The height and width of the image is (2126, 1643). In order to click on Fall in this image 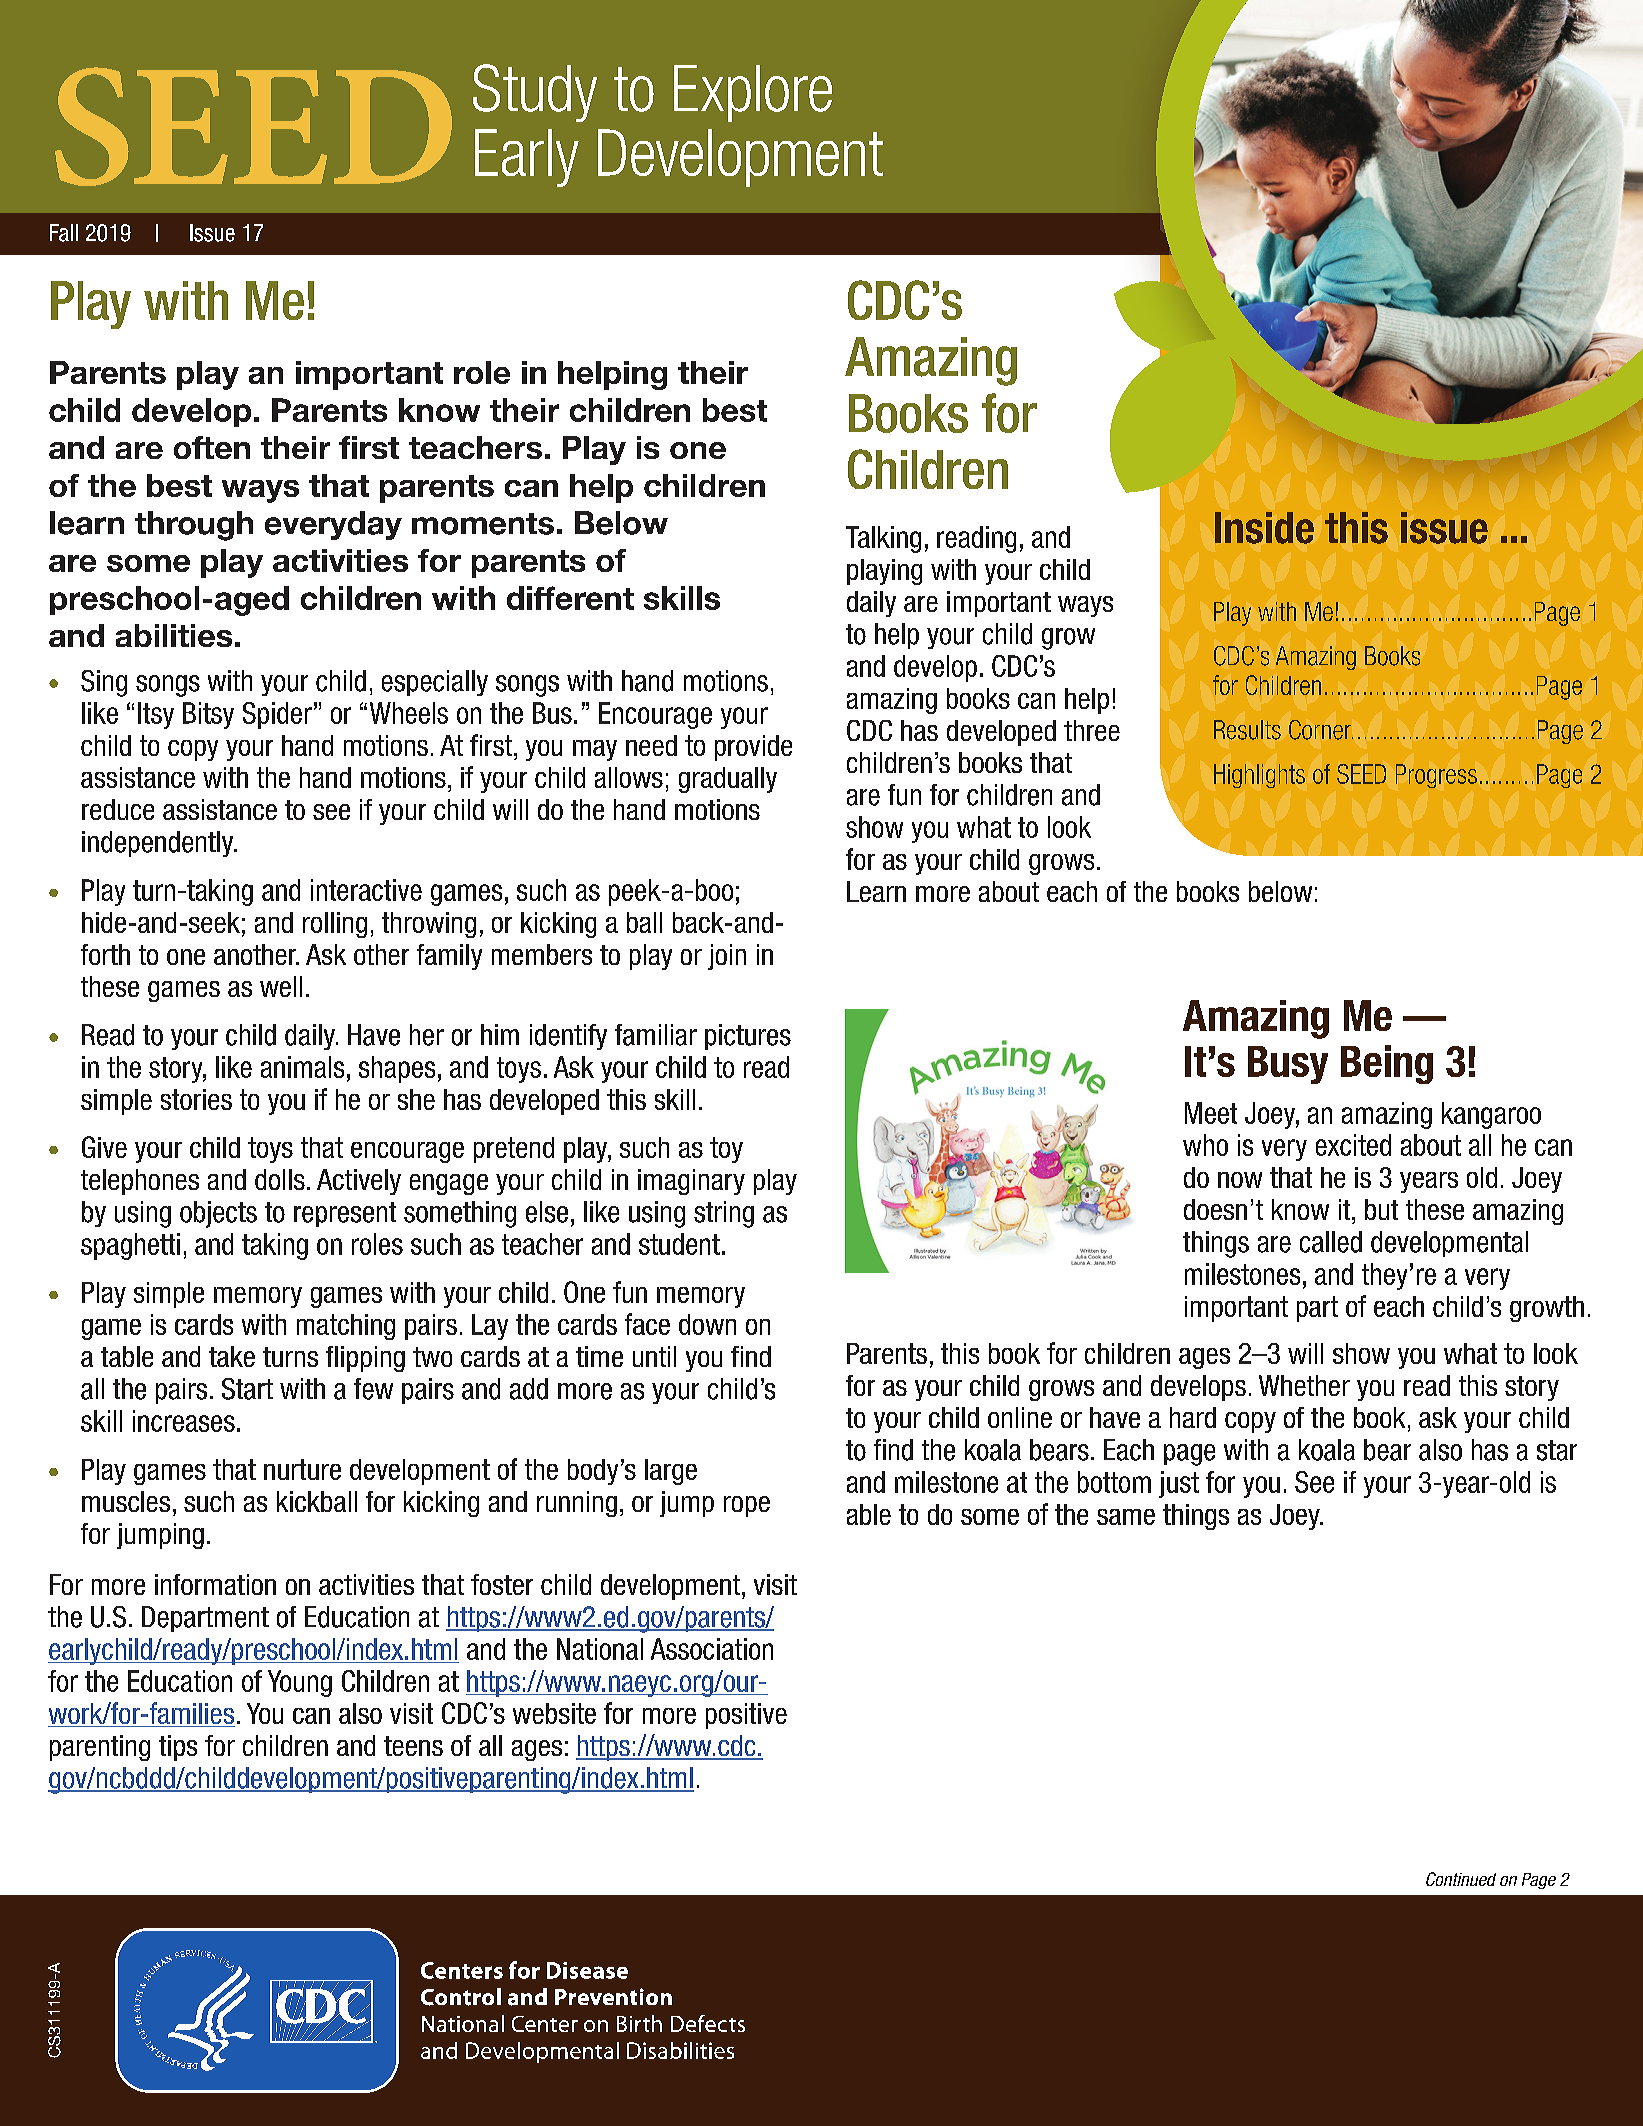, I will do `click(64, 233)`.
